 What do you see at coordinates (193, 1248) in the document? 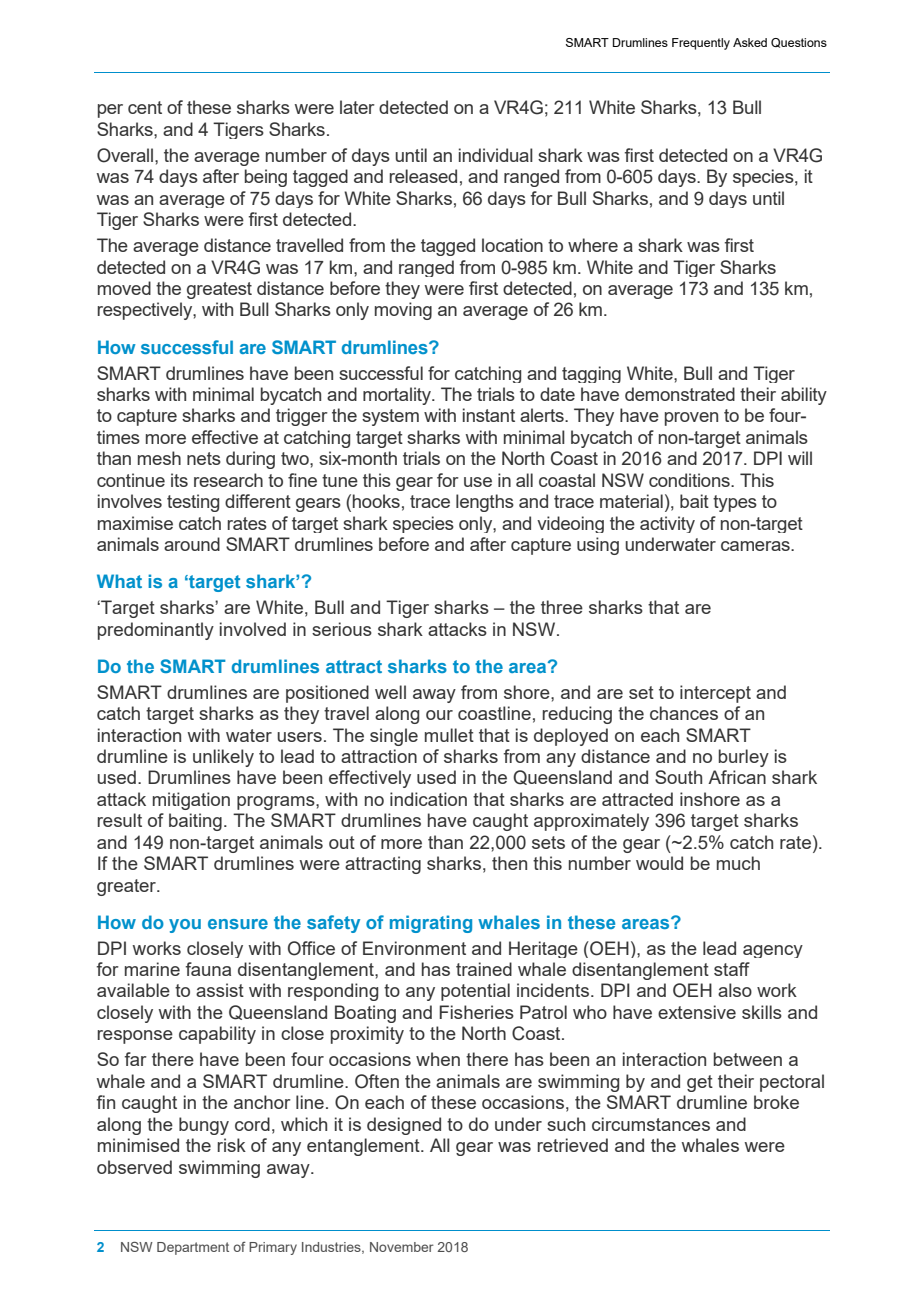
I see `Department` at bounding box center [193, 1248].
